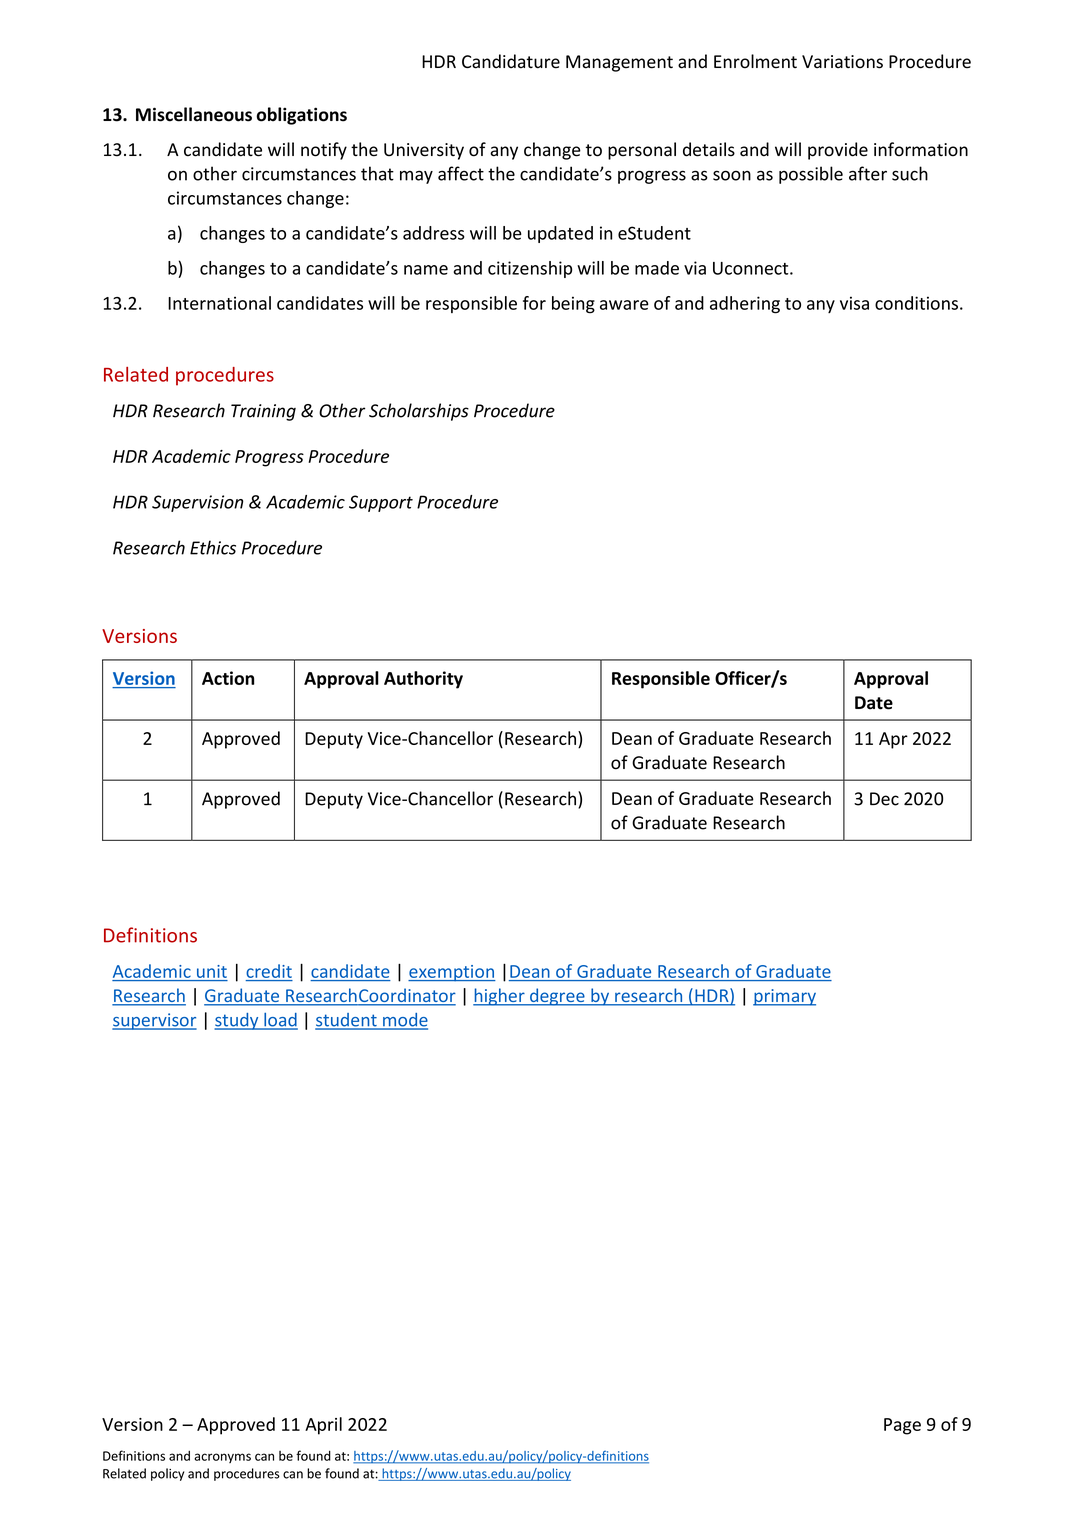 The width and height of the screenshot is (1074, 1518). What do you see at coordinates (842, 62) in the screenshot?
I see `Variations` at bounding box center [842, 62].
